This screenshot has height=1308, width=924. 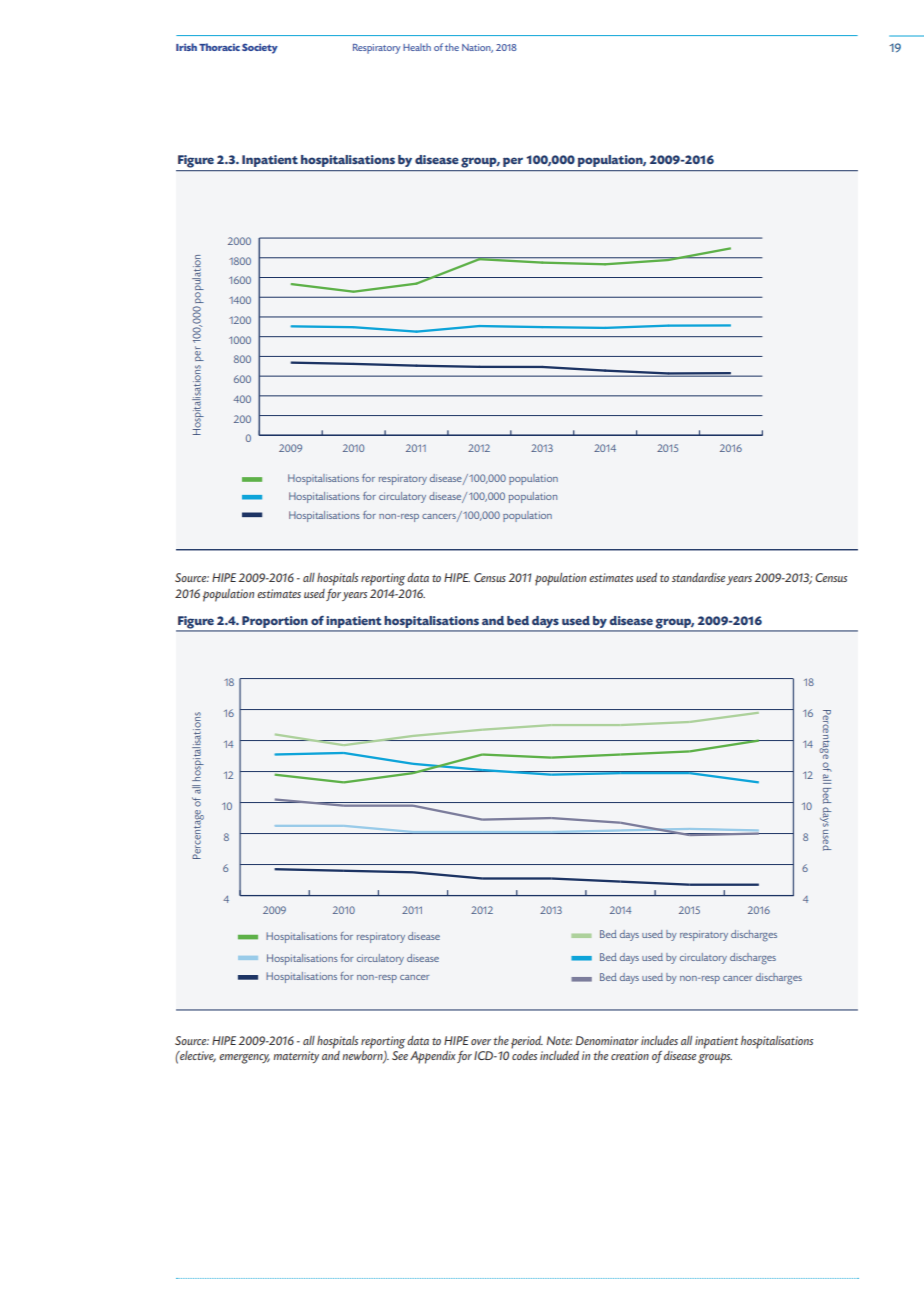 I want to click on creation, so click(x=630, y=1055).
